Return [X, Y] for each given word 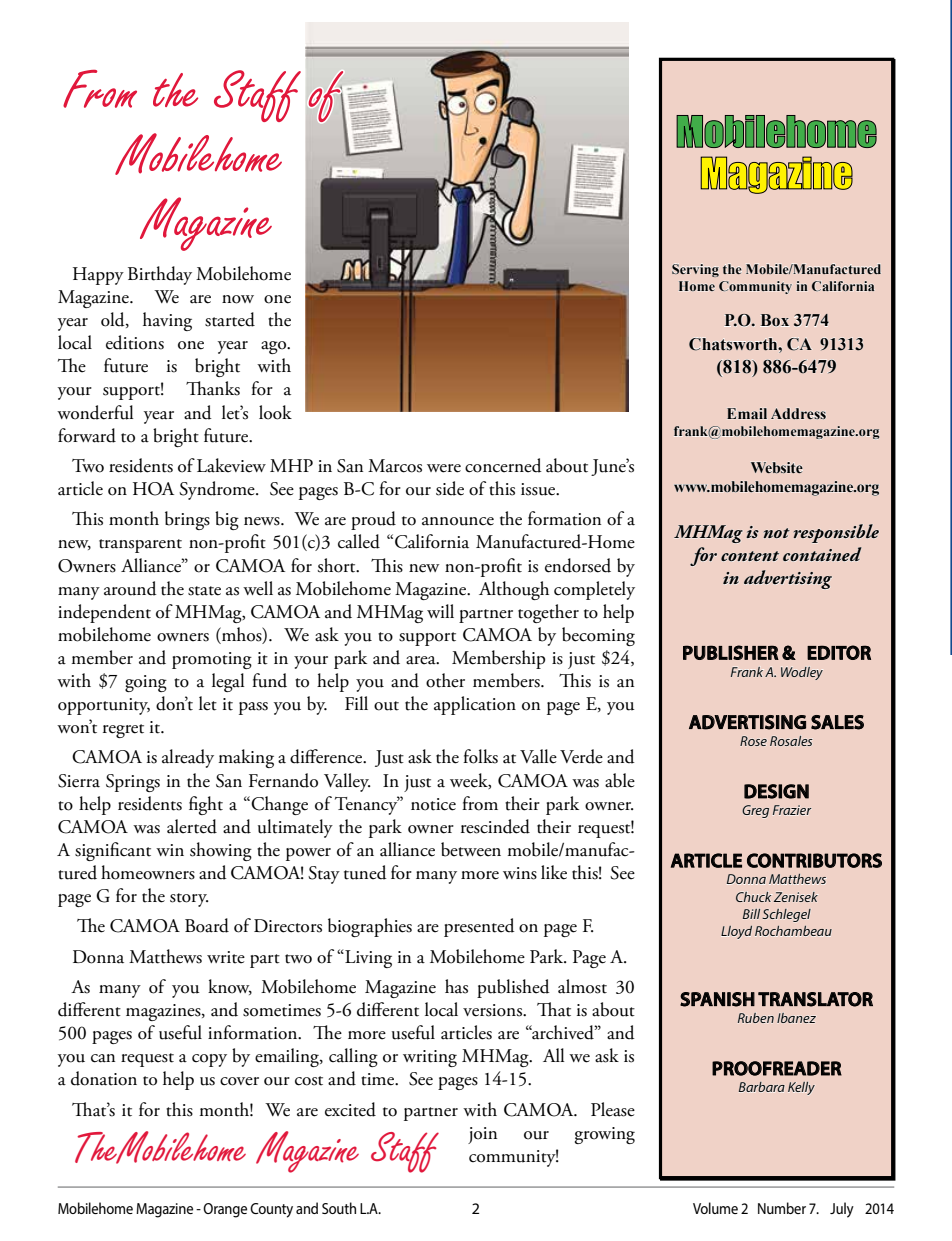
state [204, 591]
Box [775, 320]
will [440, 611]
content [750, 556]
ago [275, 347]
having [167, 321]
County [271, 1210]
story [189, 900]
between [471, 849]
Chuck [753, 897]
